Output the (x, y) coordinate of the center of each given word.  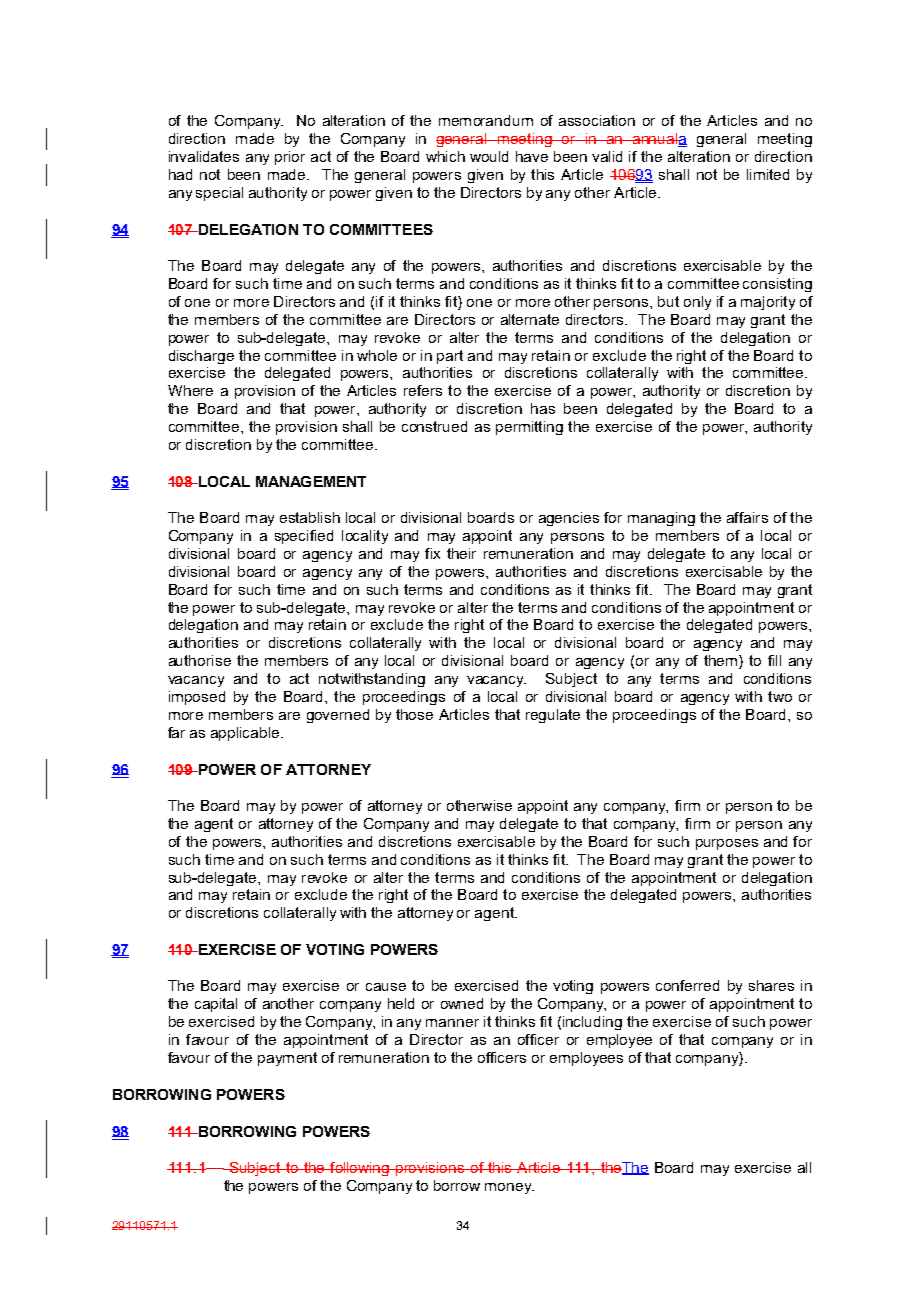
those (414, 714)
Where (190, 390)
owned (462, 1003)
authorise (200, 660)
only (697, 303)
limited (768, 174)
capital (216, 1005)
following (359, 1169)
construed (434, 426)
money (509, 1188)
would (489, 156)
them (720, 660)
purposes (727, 844)
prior (290, 158)
